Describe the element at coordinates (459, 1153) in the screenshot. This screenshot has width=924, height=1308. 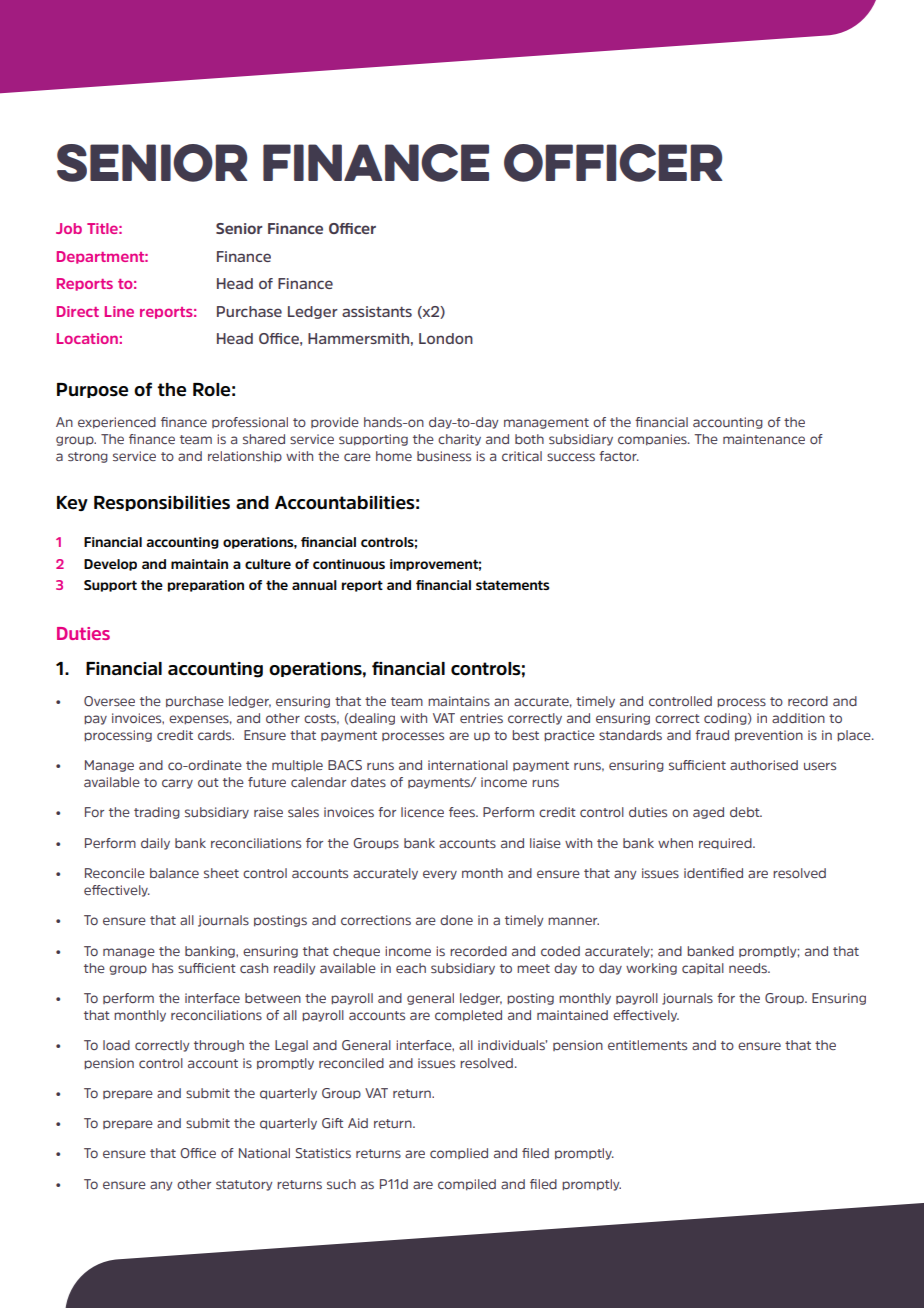
I see `complied` at that location.
